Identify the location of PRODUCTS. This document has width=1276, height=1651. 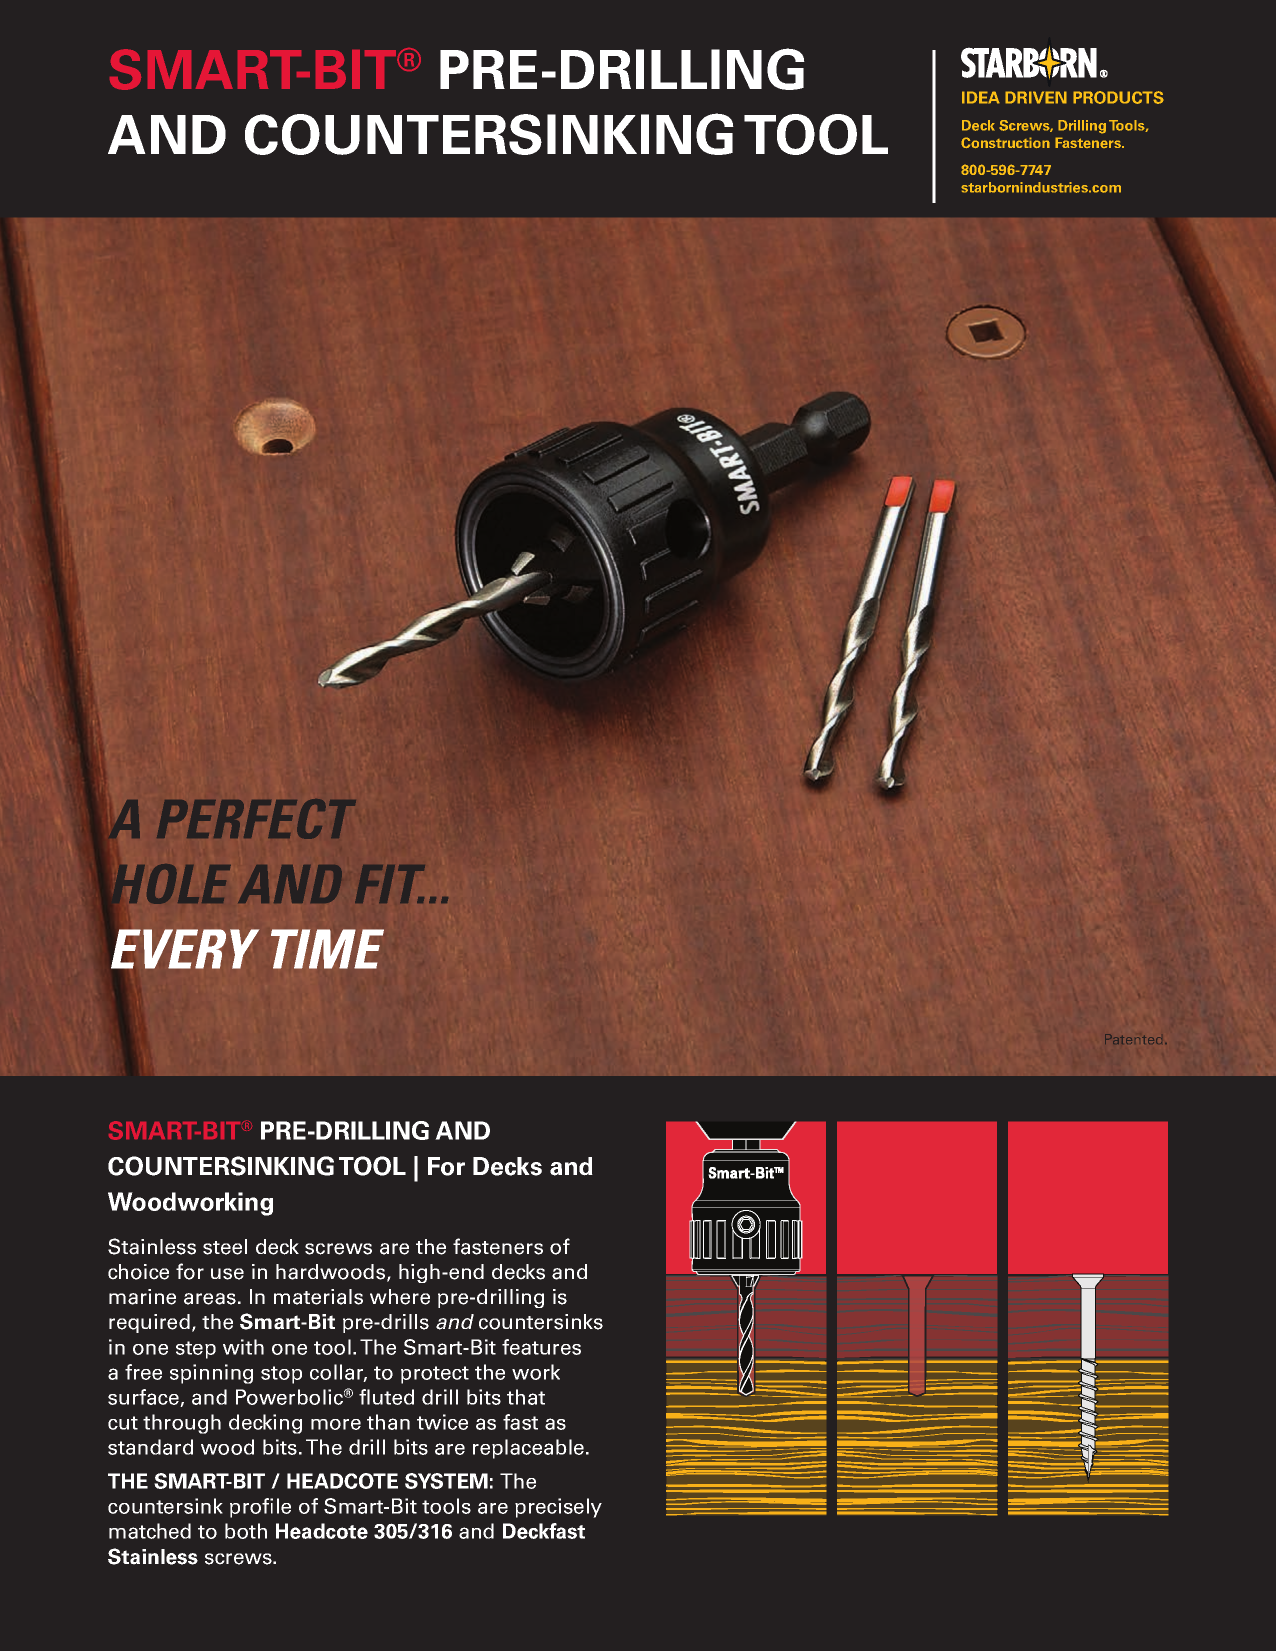
(1118, 97).
